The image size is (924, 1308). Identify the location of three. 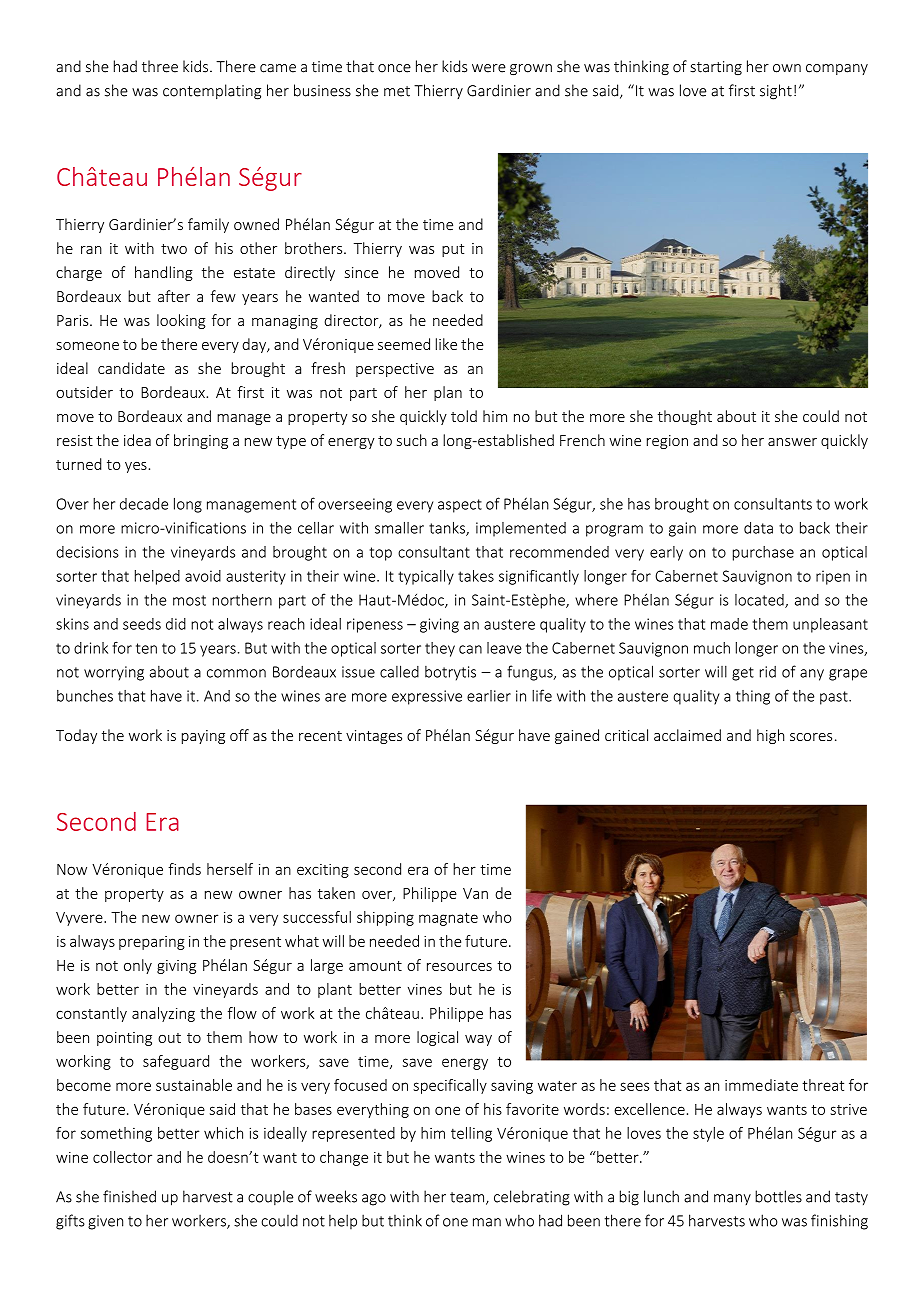
(160, 66).
